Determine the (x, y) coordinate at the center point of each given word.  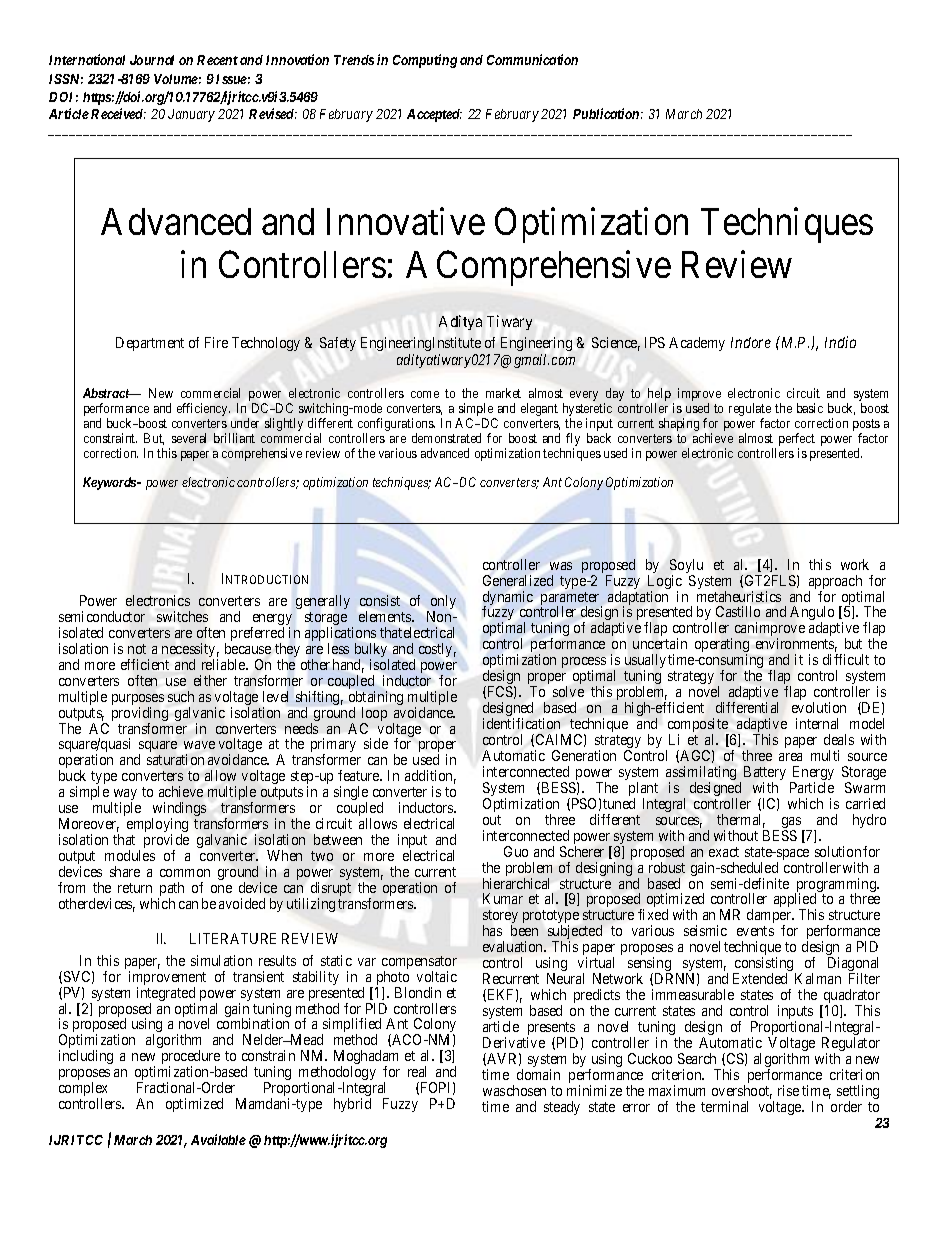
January (191, 115)
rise (788, 1090)
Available (218, 1139)
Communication (532, 59)
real (417, 1071)
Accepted (434, 115)
